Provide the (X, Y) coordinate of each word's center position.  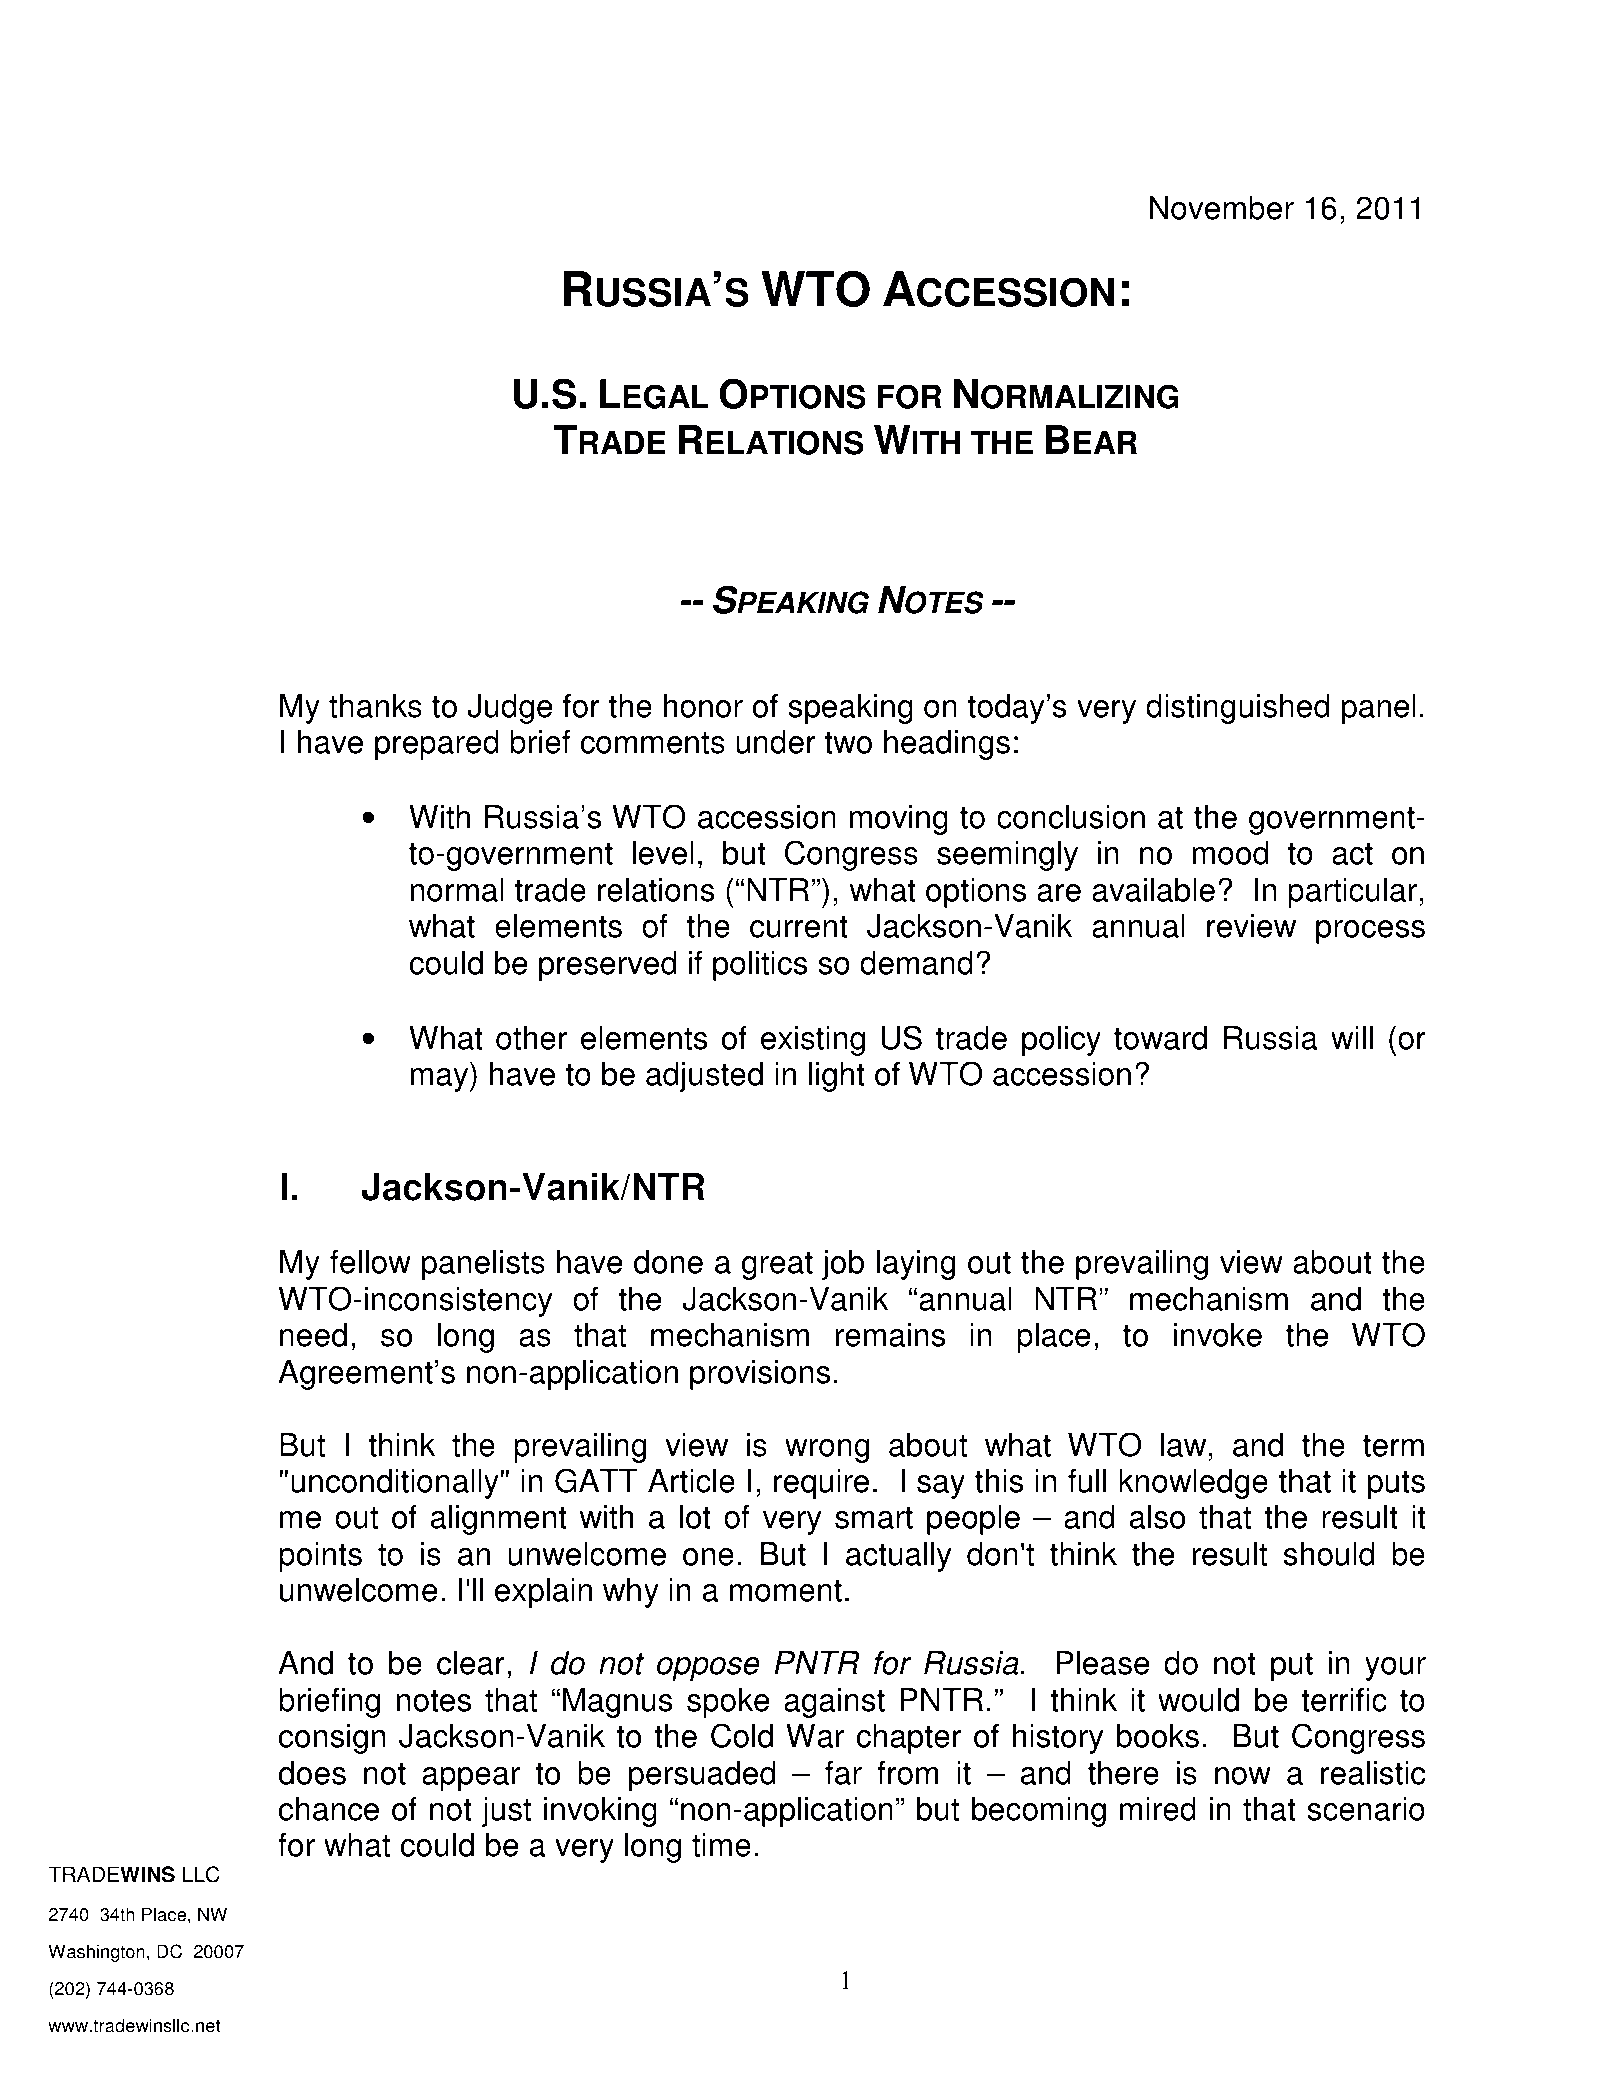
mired (1158, 1809)
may (441, 1080)
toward (1160, 1038)
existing (813, 1041)
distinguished (1237, 709)
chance (329, 1809)
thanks (375, 706)
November (1222, 208)
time (721, 1845)
